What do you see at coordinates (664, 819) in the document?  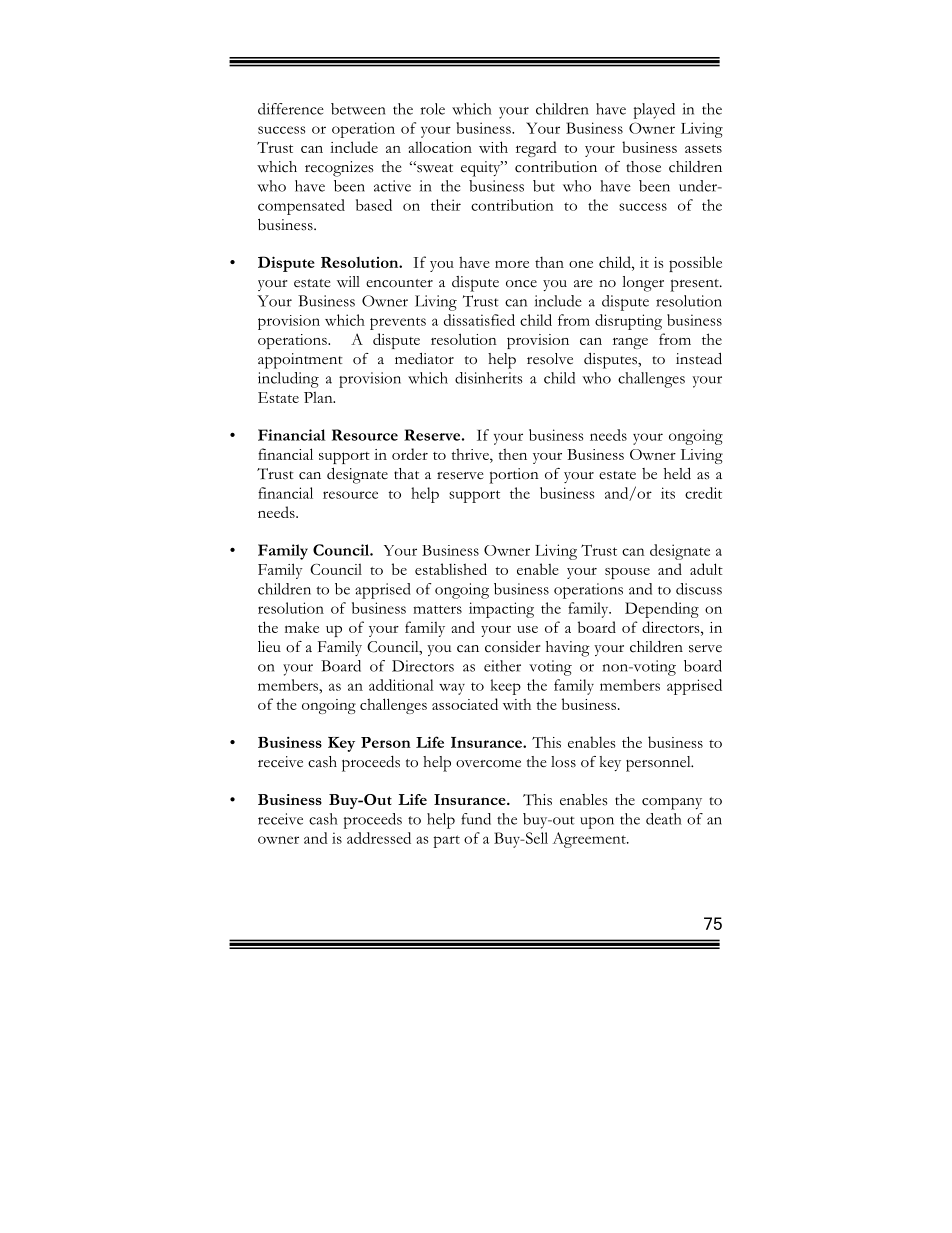 I see `death` at bounding box center [664, 819].
